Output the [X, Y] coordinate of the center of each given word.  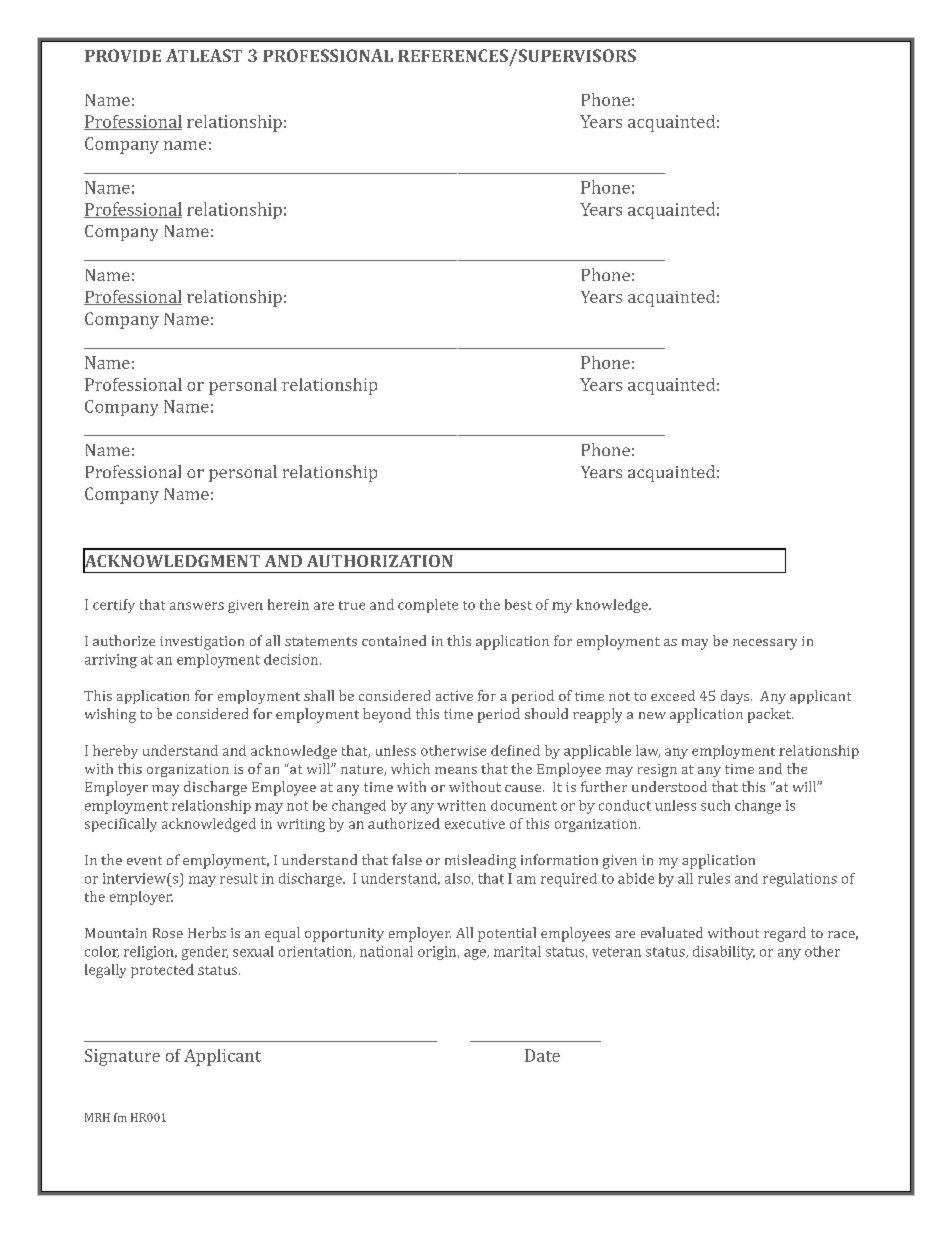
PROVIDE [123, 55]
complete [428, 606]
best [518, 604]
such [715, 805]
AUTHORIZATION [380, 561]
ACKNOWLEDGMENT [171, 561]
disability [724, 953]
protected [162, 971]
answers [197, 606]
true [352, 605]
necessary [765, 644]
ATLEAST [204, 55]
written [461, 805]
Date [542, 1055]
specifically [121, 825]
